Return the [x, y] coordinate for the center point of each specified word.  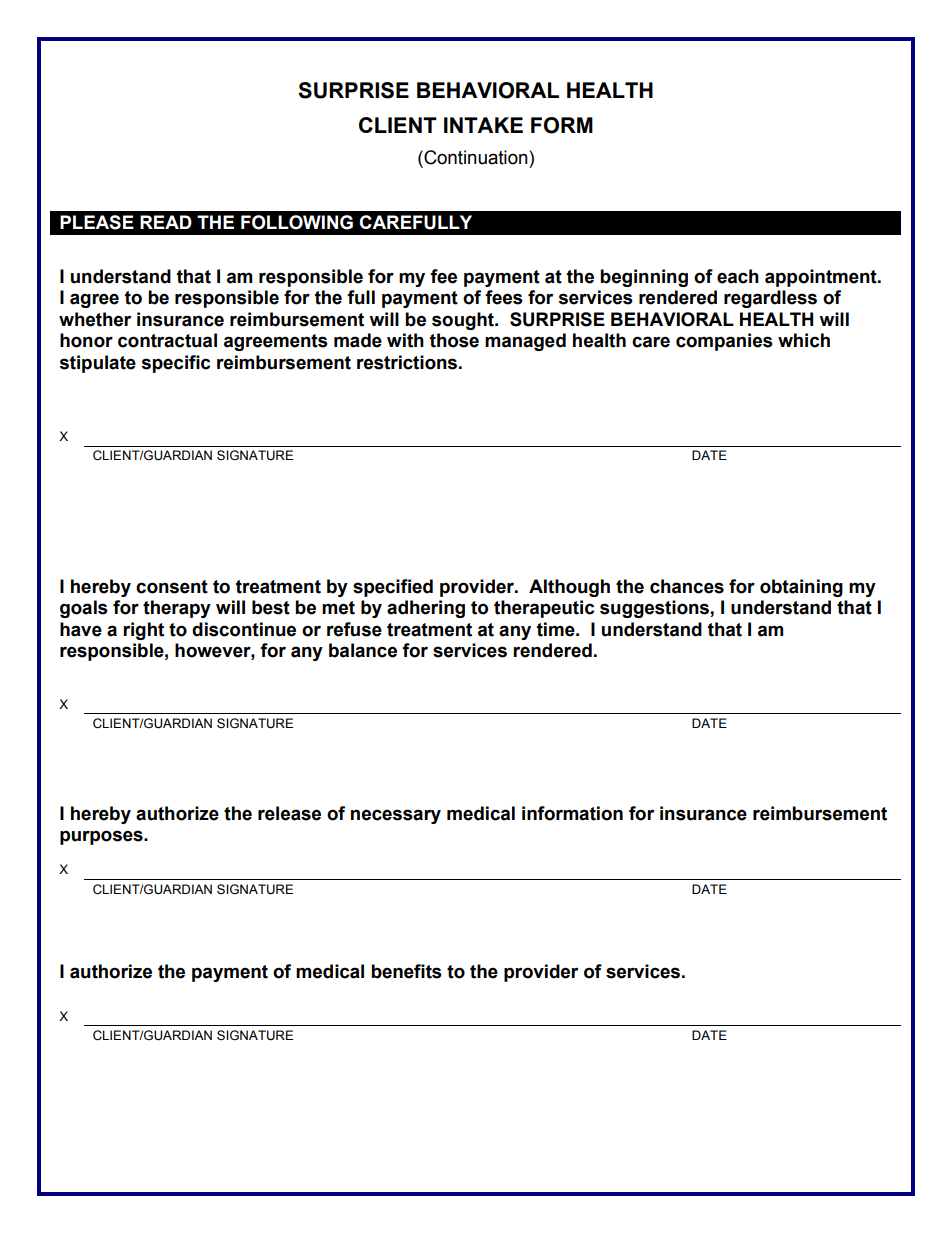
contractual [167, 340]
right [143, 631]
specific [176, 364]
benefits [406, 971]
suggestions [655, 609]
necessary [396, 816]
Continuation [476, 157]
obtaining [801, 588]
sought [464, 321]
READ [166, 222]
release [289, 813]
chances [687, 586]
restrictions [407, 362]
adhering [426, 609]
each [738, 276]
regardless [770, 299]
